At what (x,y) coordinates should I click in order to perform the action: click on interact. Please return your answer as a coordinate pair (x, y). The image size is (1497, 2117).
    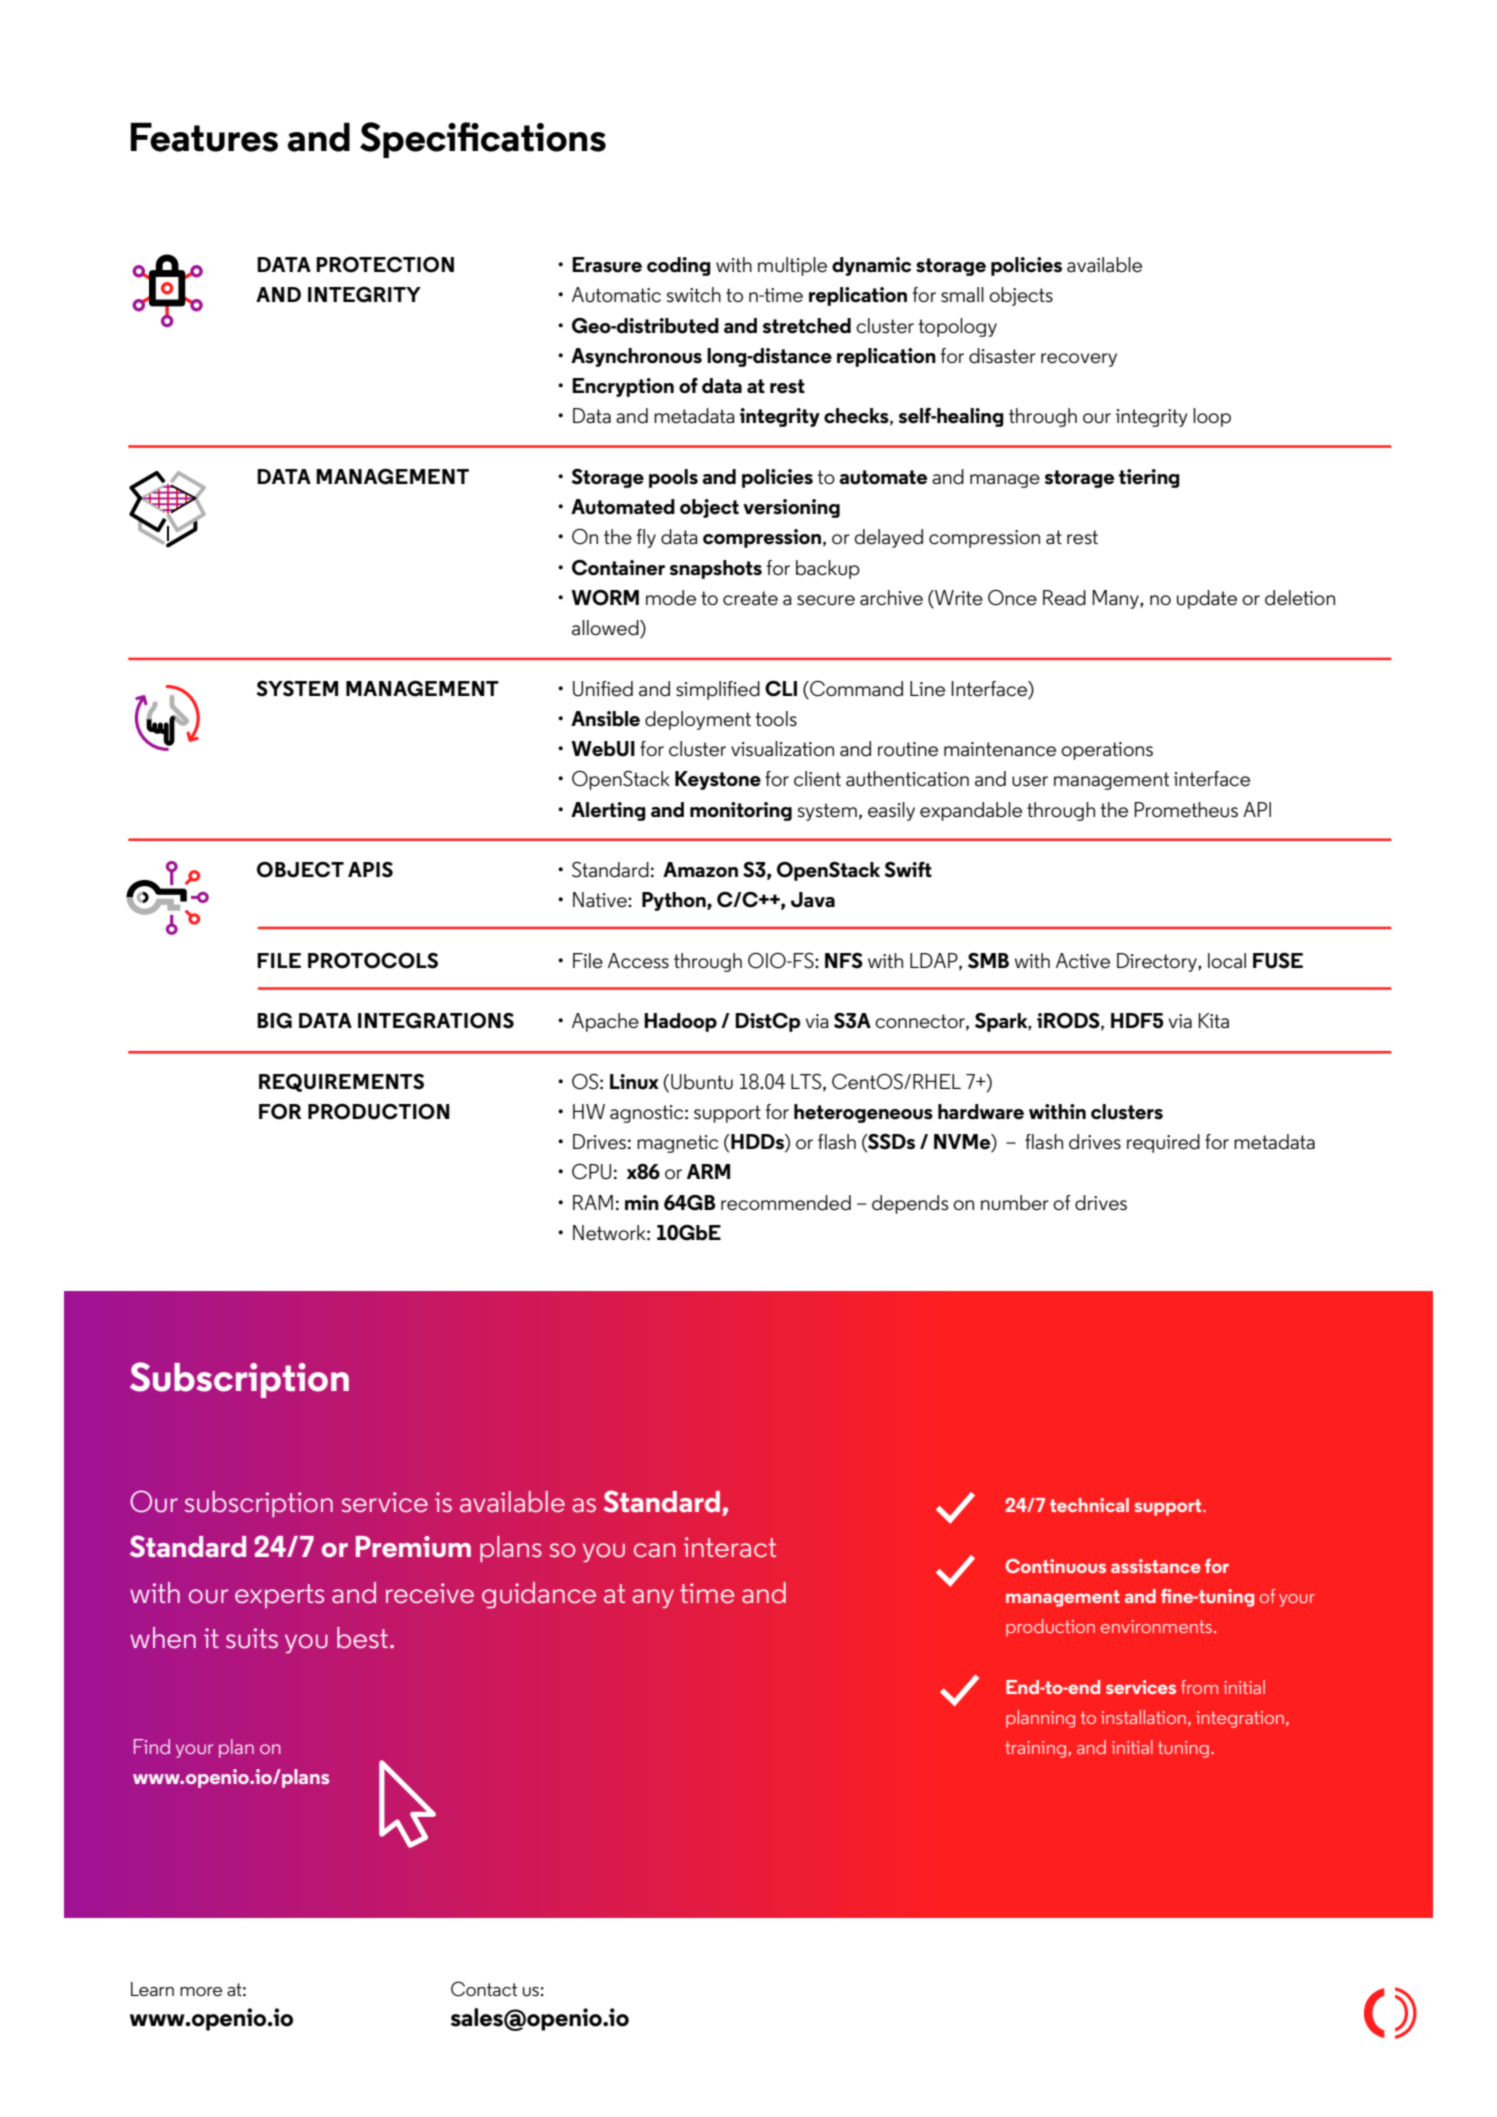
    Looking at the image, I should click on (730, 1547).
